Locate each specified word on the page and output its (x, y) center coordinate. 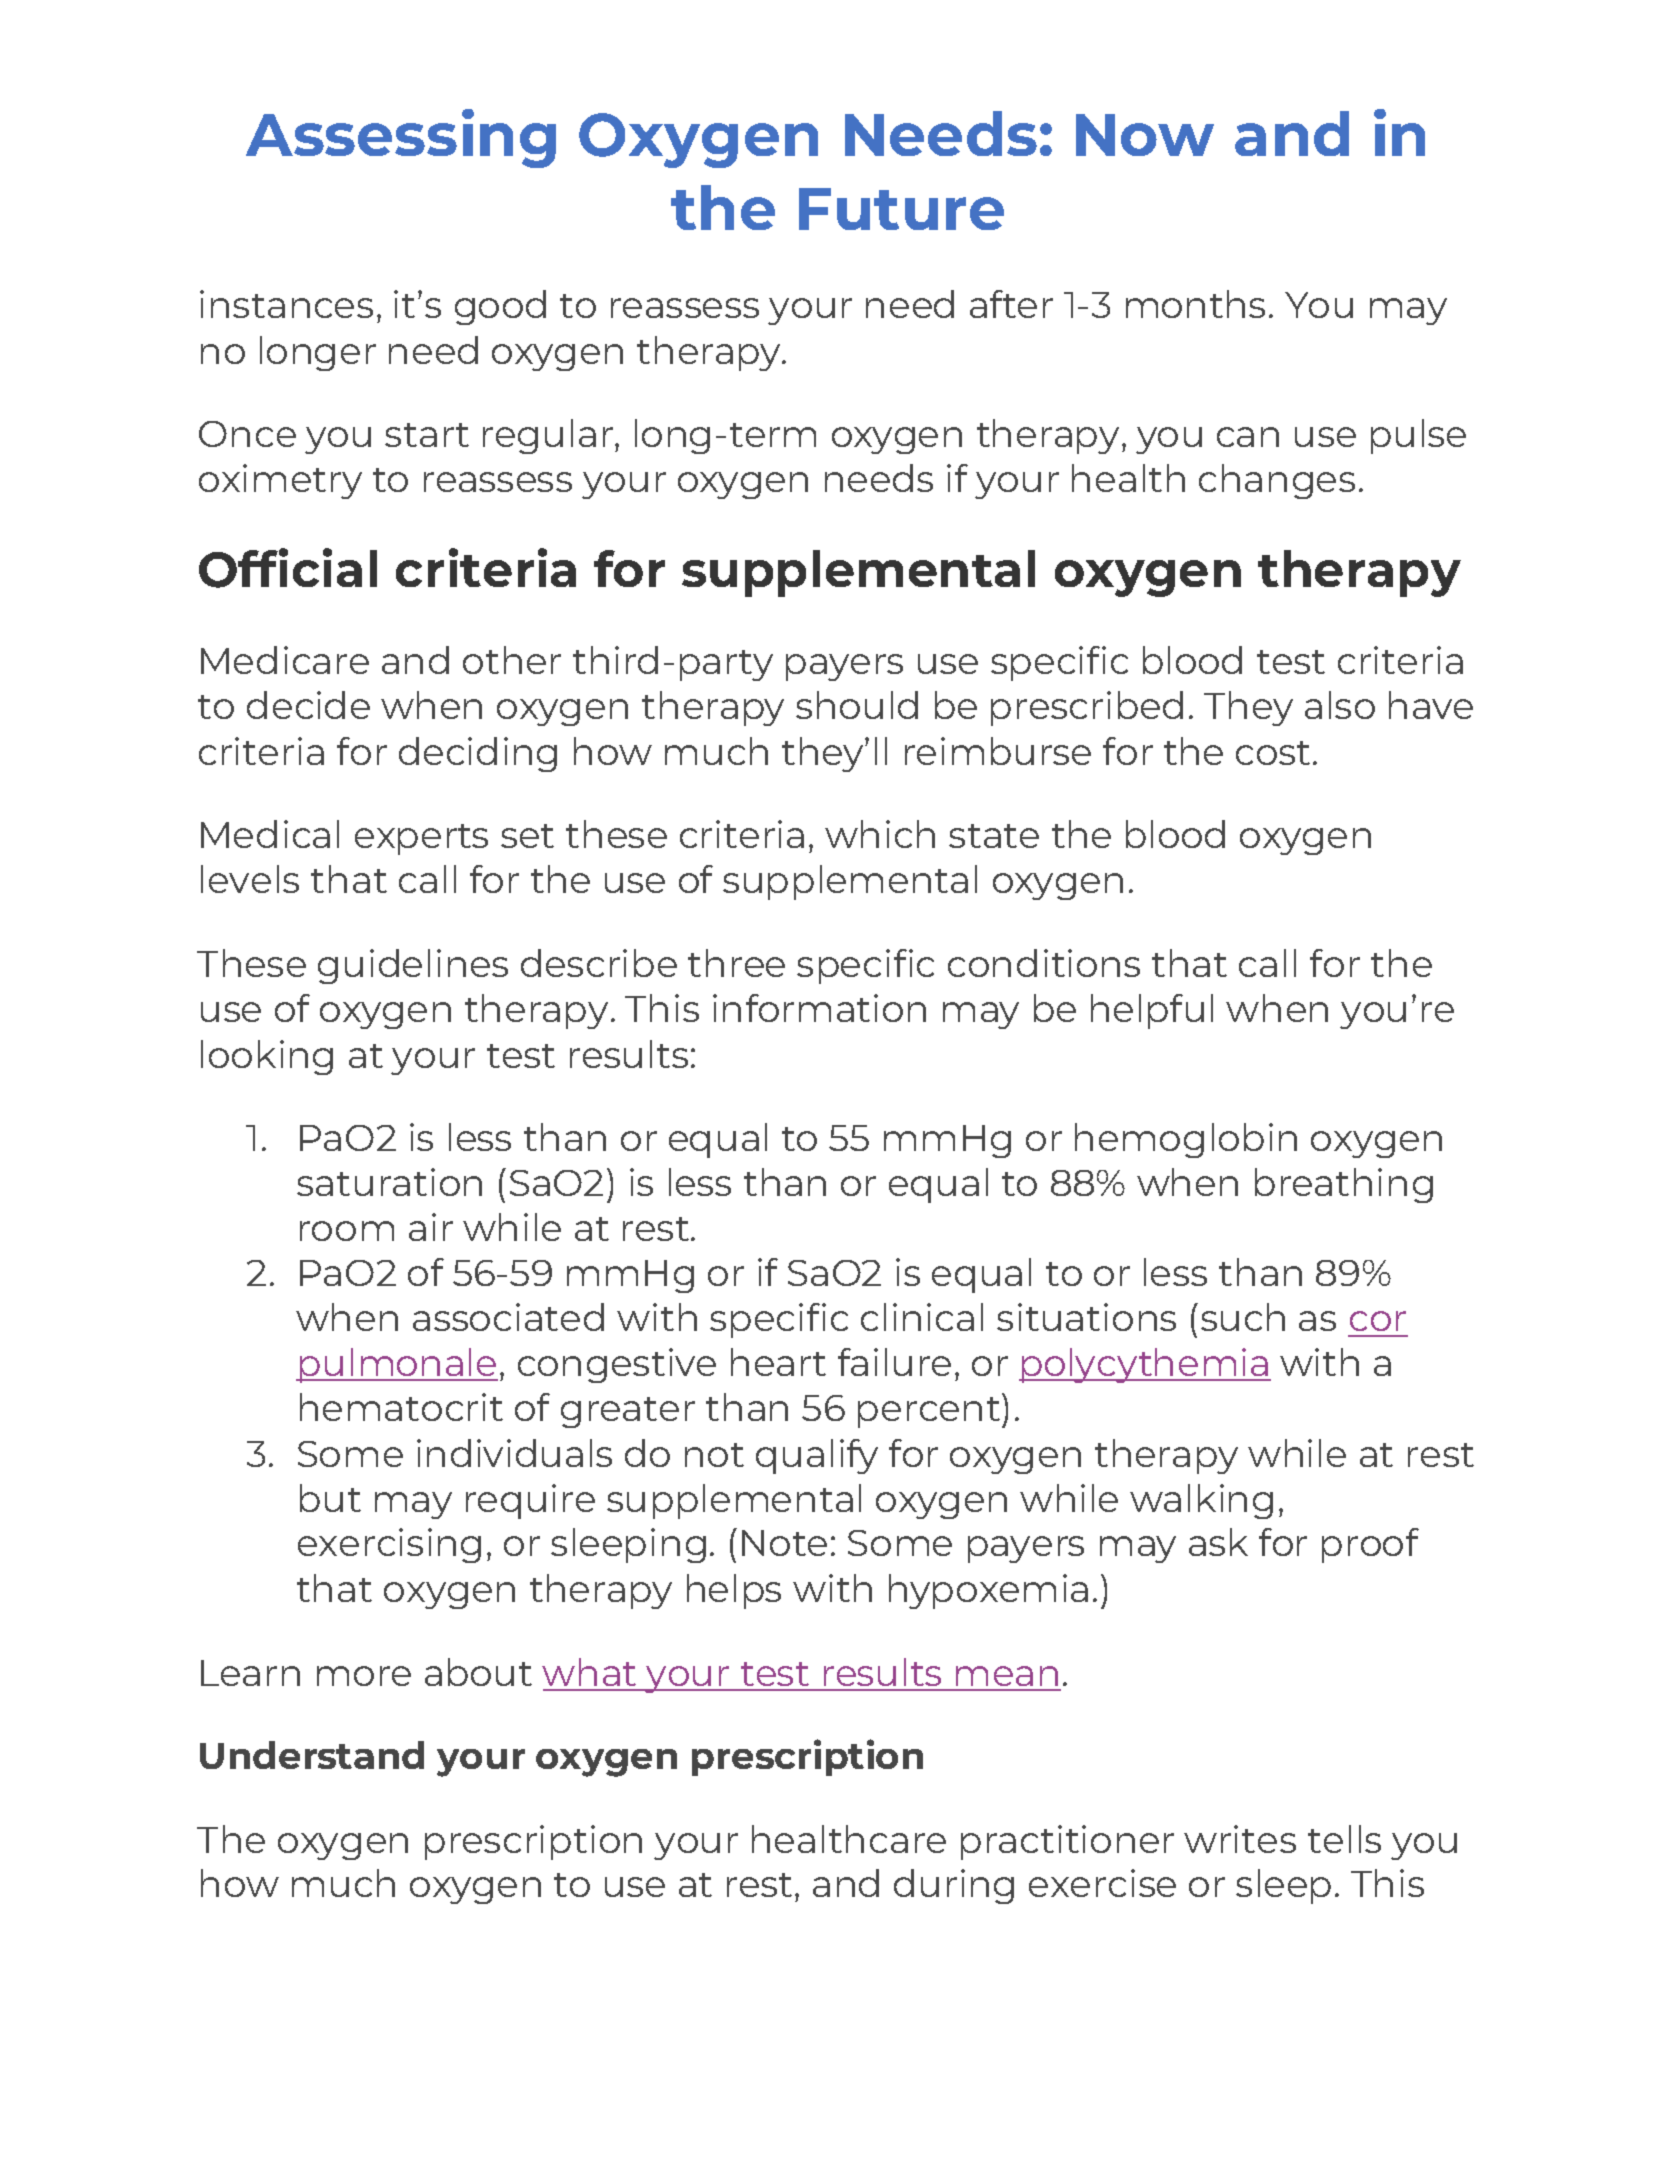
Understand (312, 1755)
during (954, 1886)
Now (1145, 135)
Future (901, 209)
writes (1240, 1839)
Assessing (401, 138)
